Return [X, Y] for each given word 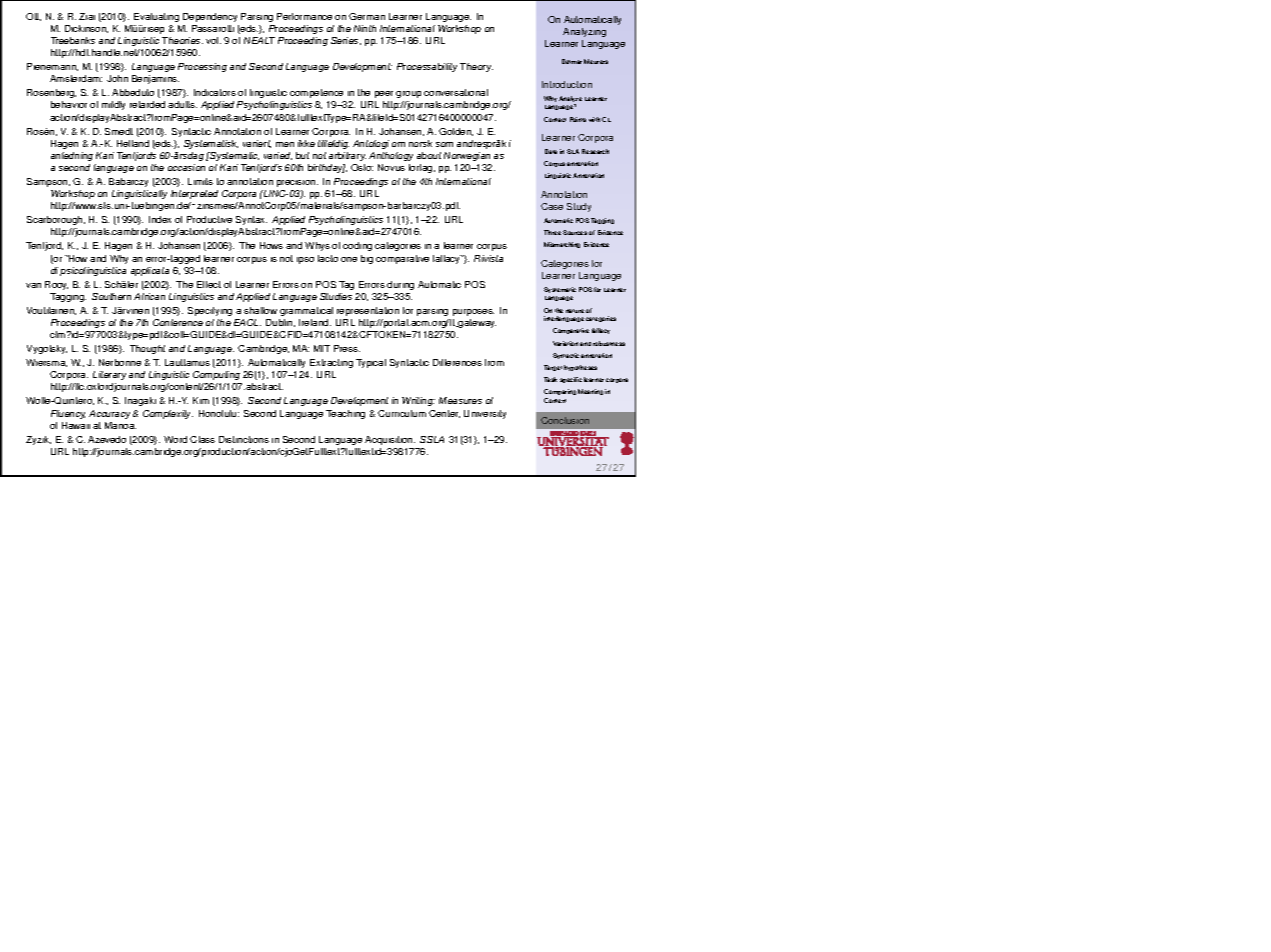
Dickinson [86, 29]
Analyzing [584, 32]
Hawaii [76, 425]
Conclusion [565, 420]
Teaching [345, 414]
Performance [304, 16]
